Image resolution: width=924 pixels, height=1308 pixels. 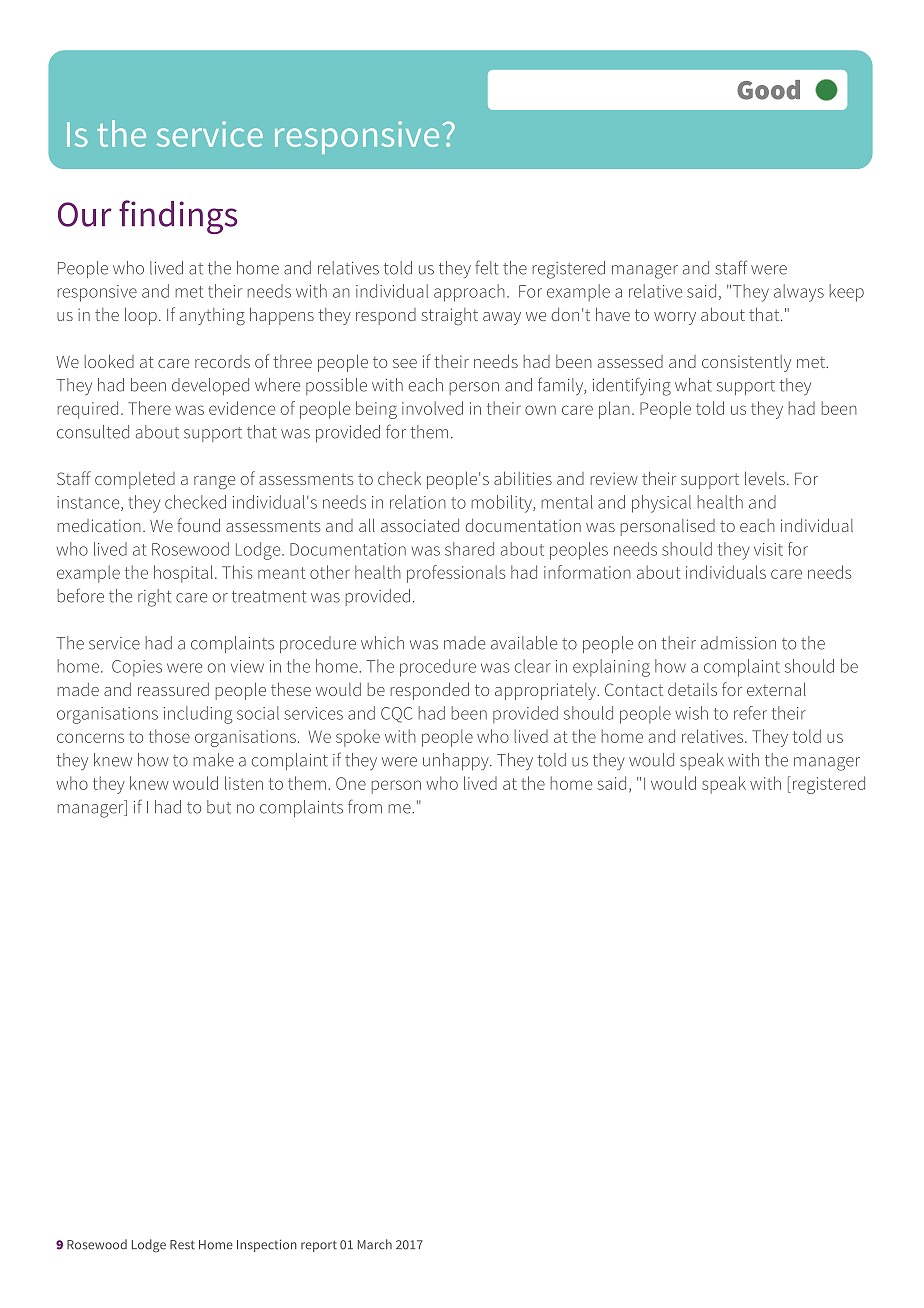 What do you see at coordinates (486, 267) in the document?
I see `felt` at bounding box center [486, 267].
